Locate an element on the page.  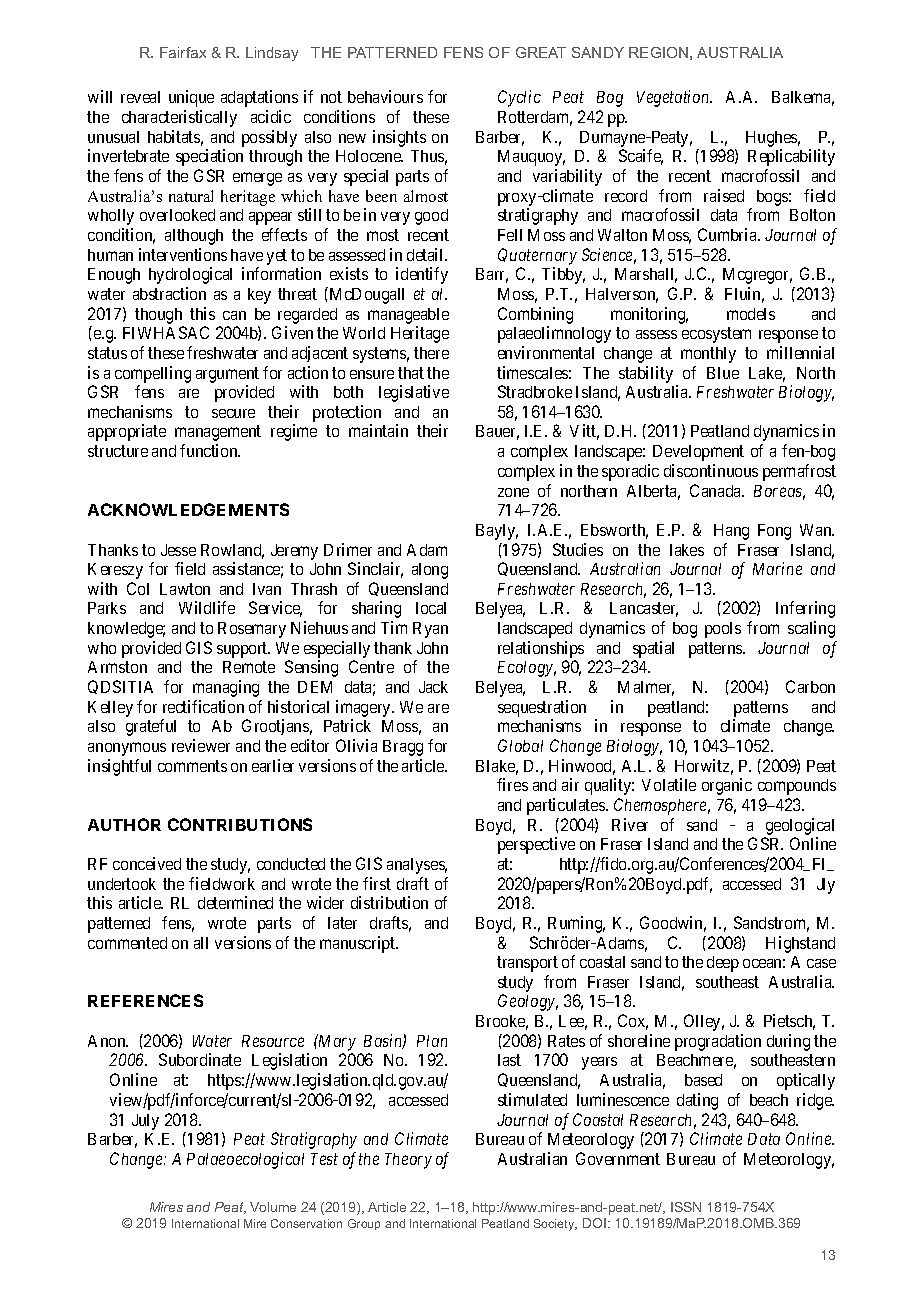
comments is located at coordinates (192, 766).
